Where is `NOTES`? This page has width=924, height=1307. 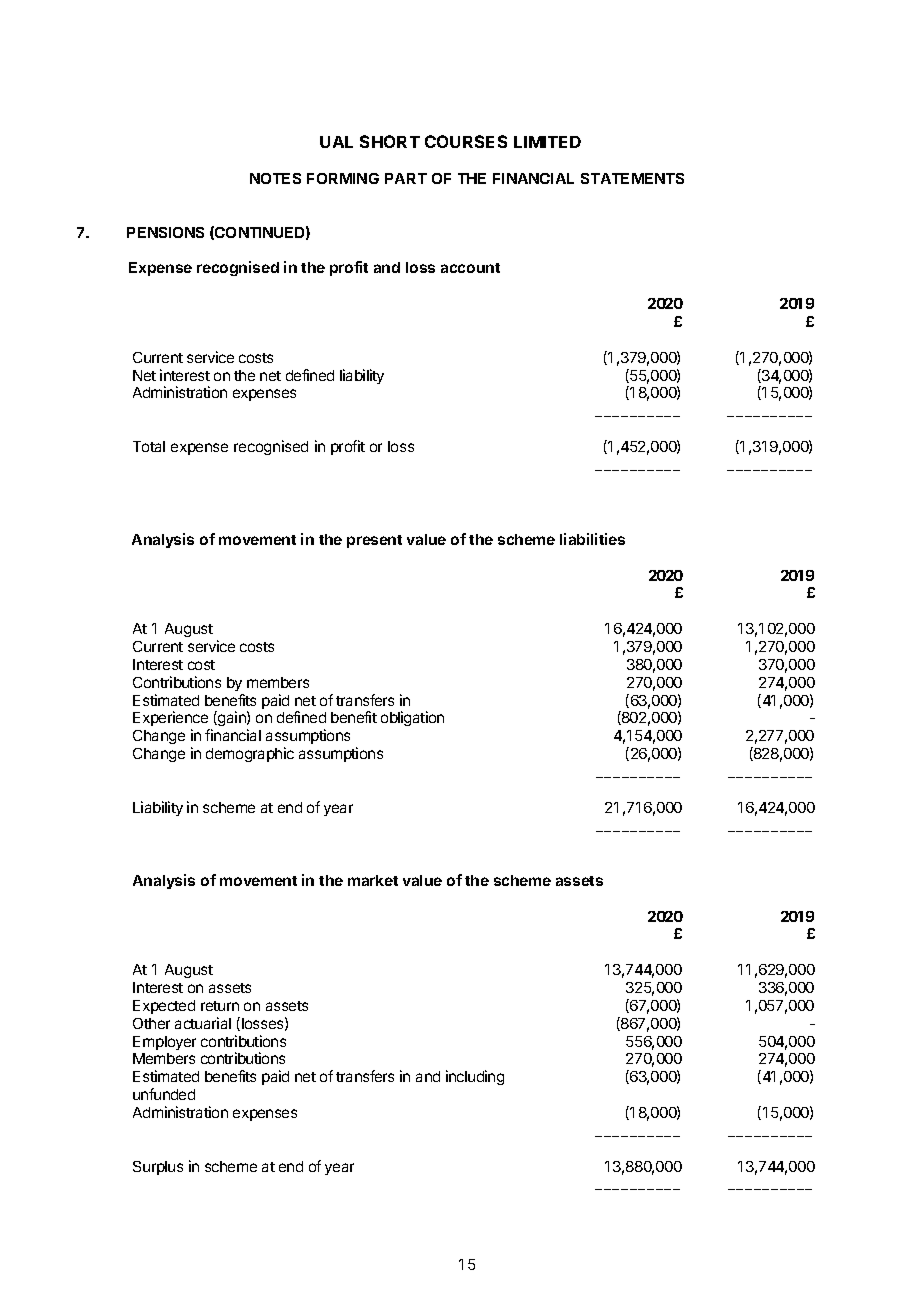 NOTES is located at coordinates (275, 178).
